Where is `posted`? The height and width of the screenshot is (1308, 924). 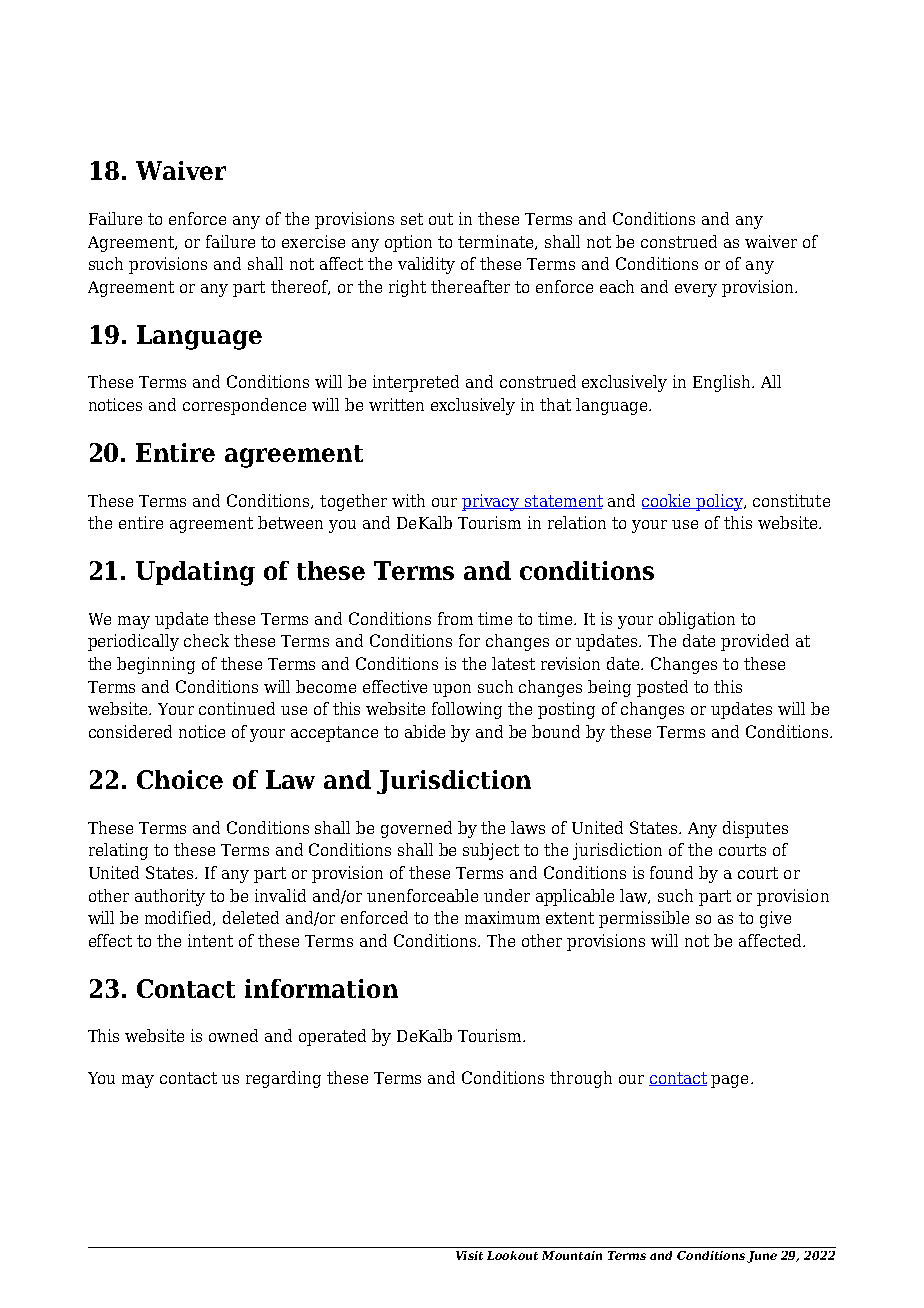 posted is located at coordinates (662, 688).
